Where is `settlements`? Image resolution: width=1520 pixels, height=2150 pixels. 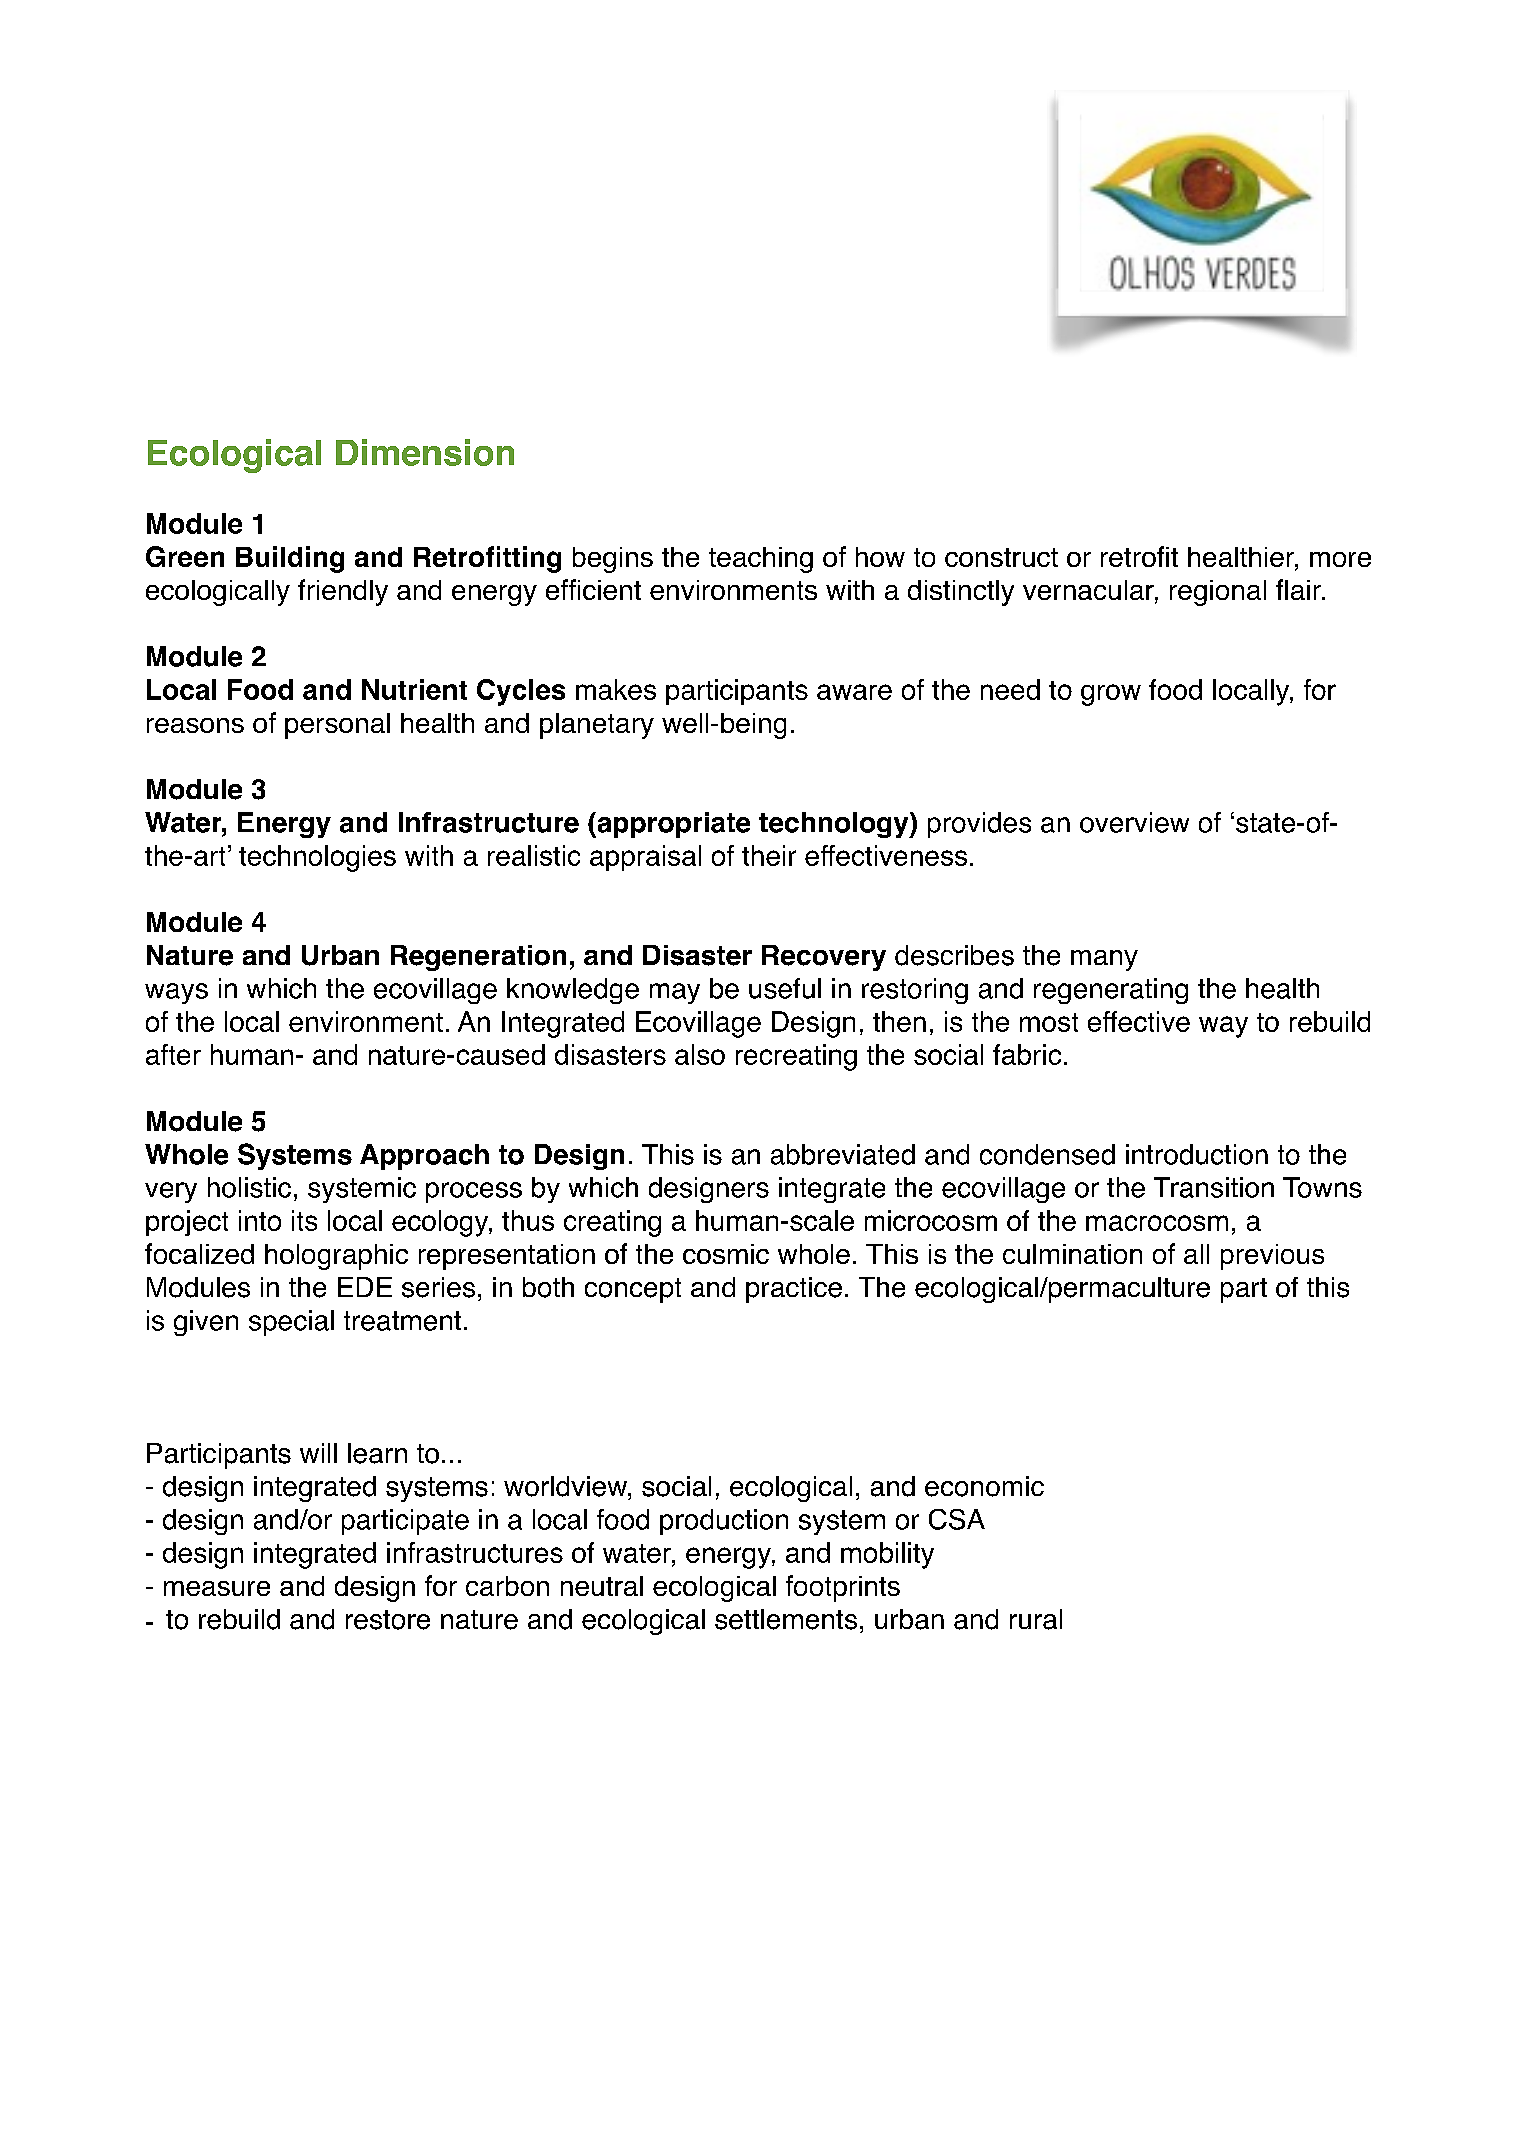 settlements is located at coordinates (786, 1619).
